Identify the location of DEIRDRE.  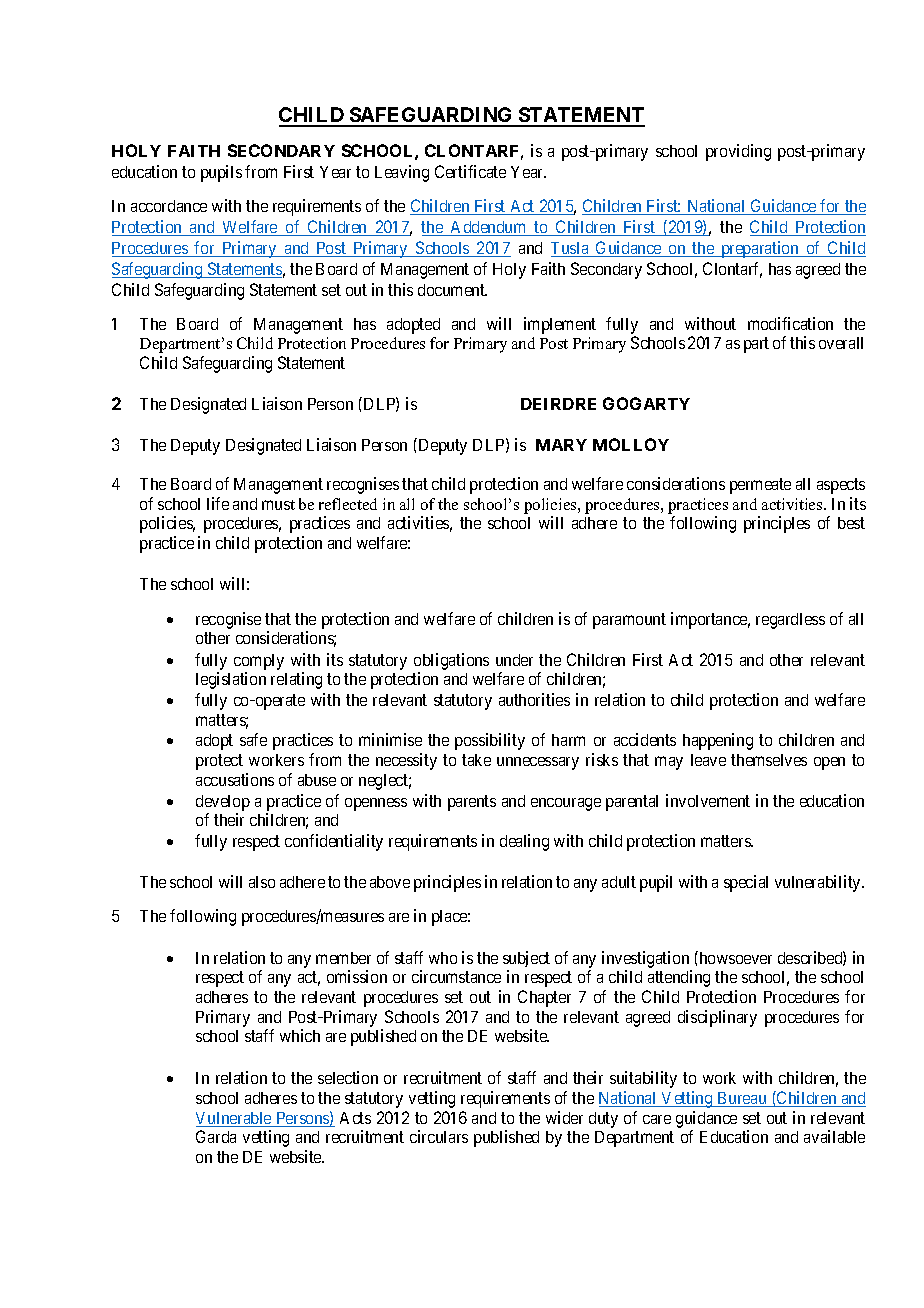
(558, 404).
